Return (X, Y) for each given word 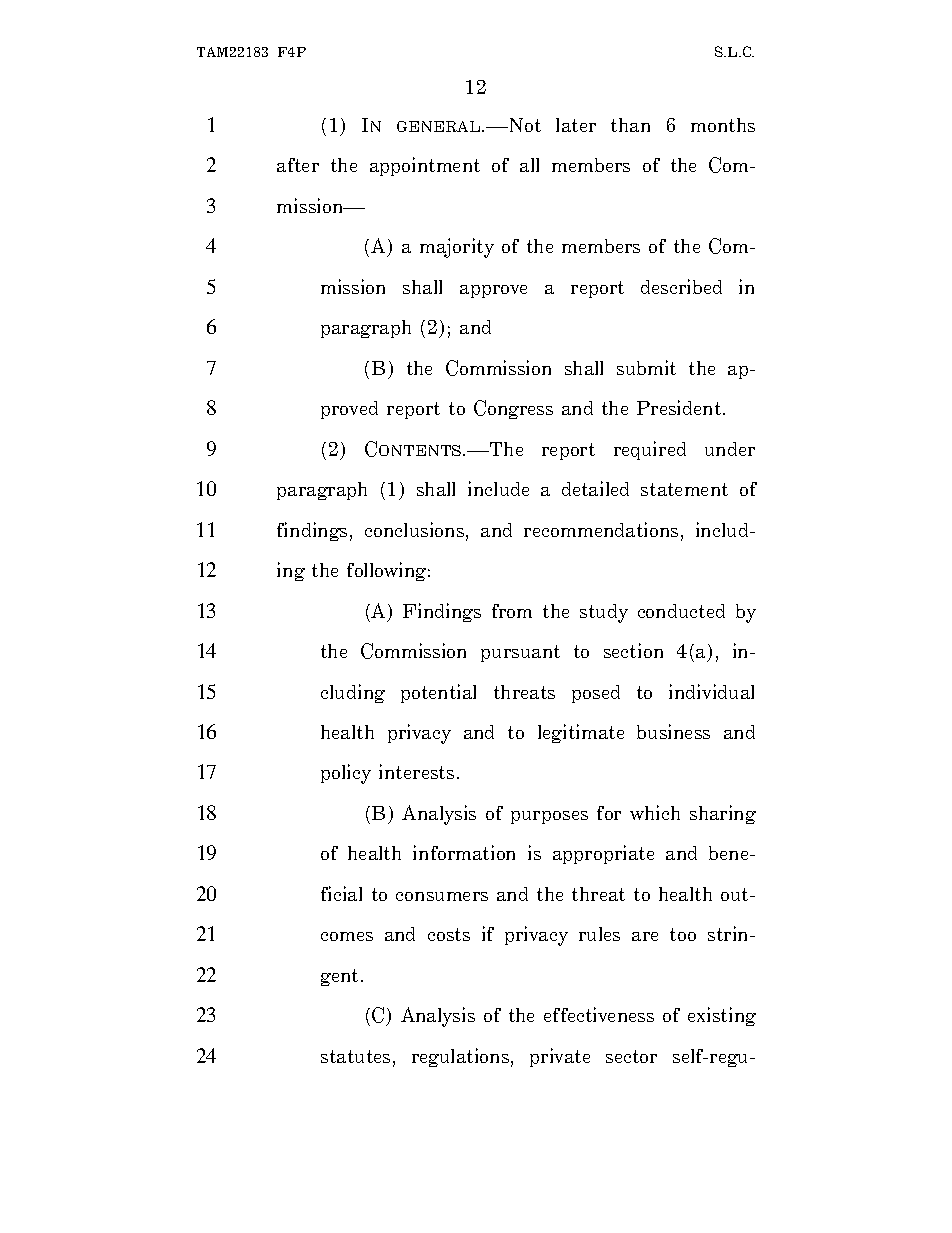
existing (722, 1016)
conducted (681, 611)
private (560, 1057)
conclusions (416, 531)
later (576, 125)
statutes (355, 1056)
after (298, 165)
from (512, 611)
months (723, 125)
